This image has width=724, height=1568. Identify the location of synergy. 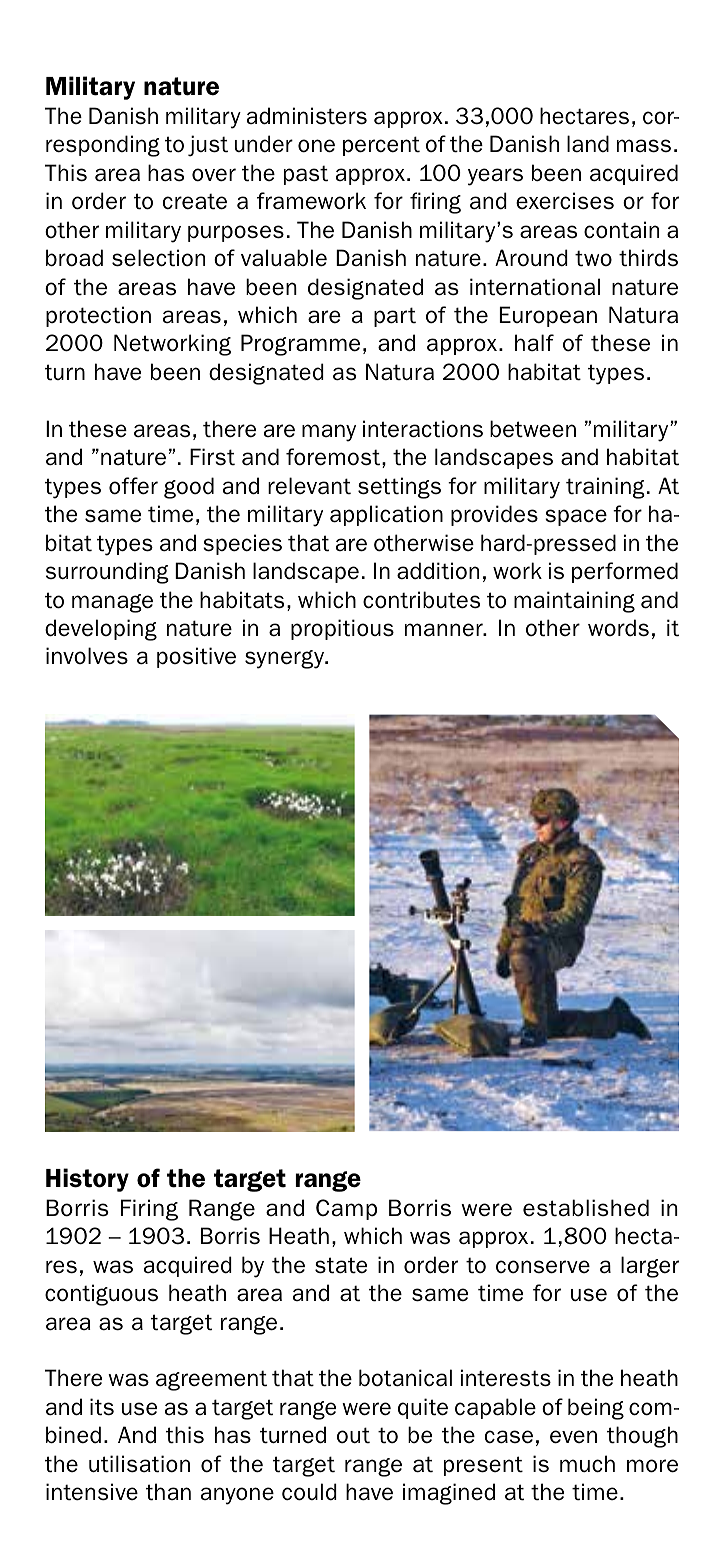
(286, 659).
